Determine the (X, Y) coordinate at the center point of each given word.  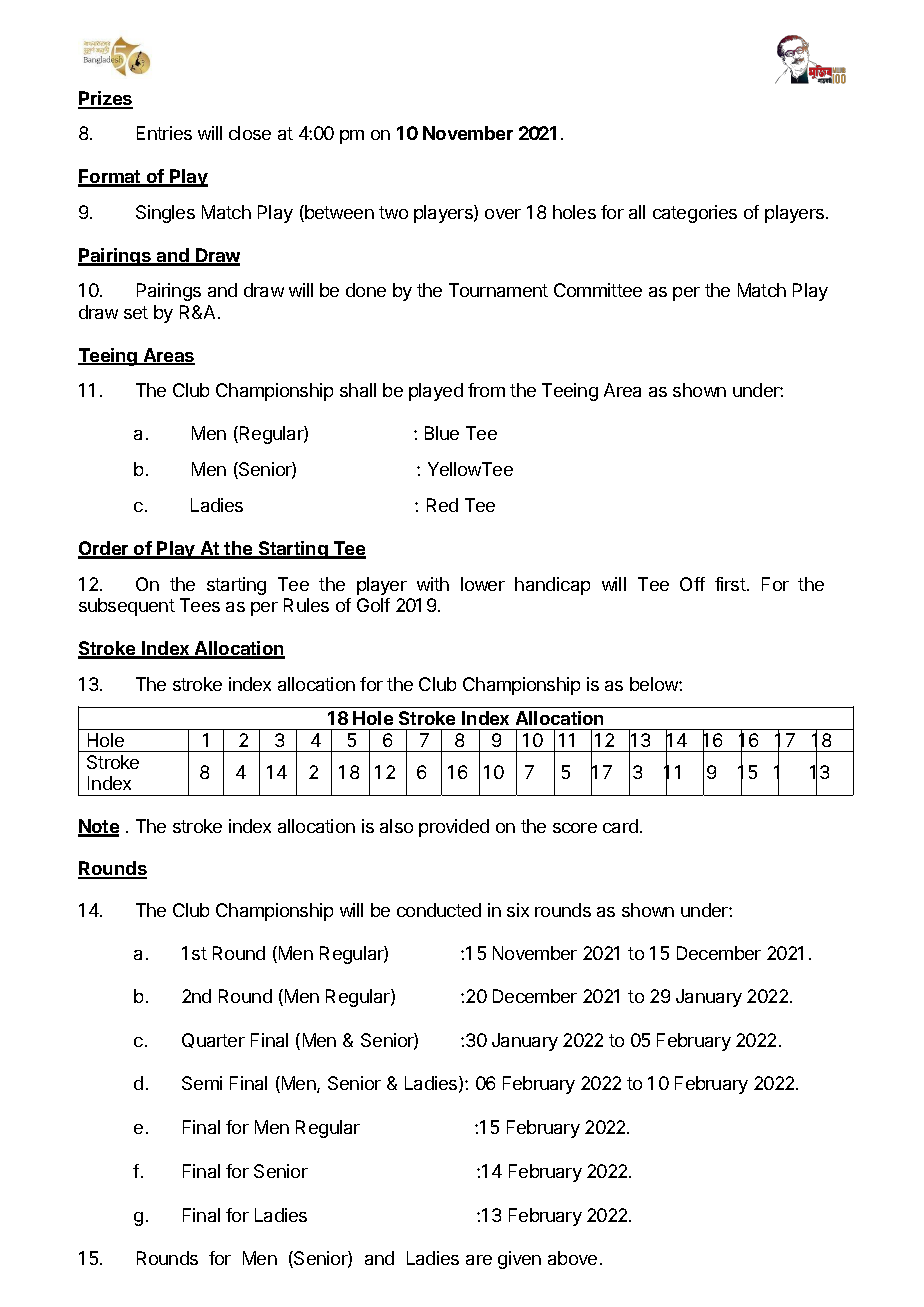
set (136, 312)
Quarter (213, 1040)
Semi (202, 1083)
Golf (373, 605)
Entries (164, 133)
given (519, 1260)
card (620, 826)
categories (695, 214)
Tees (200, 605)
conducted (439, 910)
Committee (598, 290)
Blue (442, 433)
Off (692, 584)
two (393, 212)
